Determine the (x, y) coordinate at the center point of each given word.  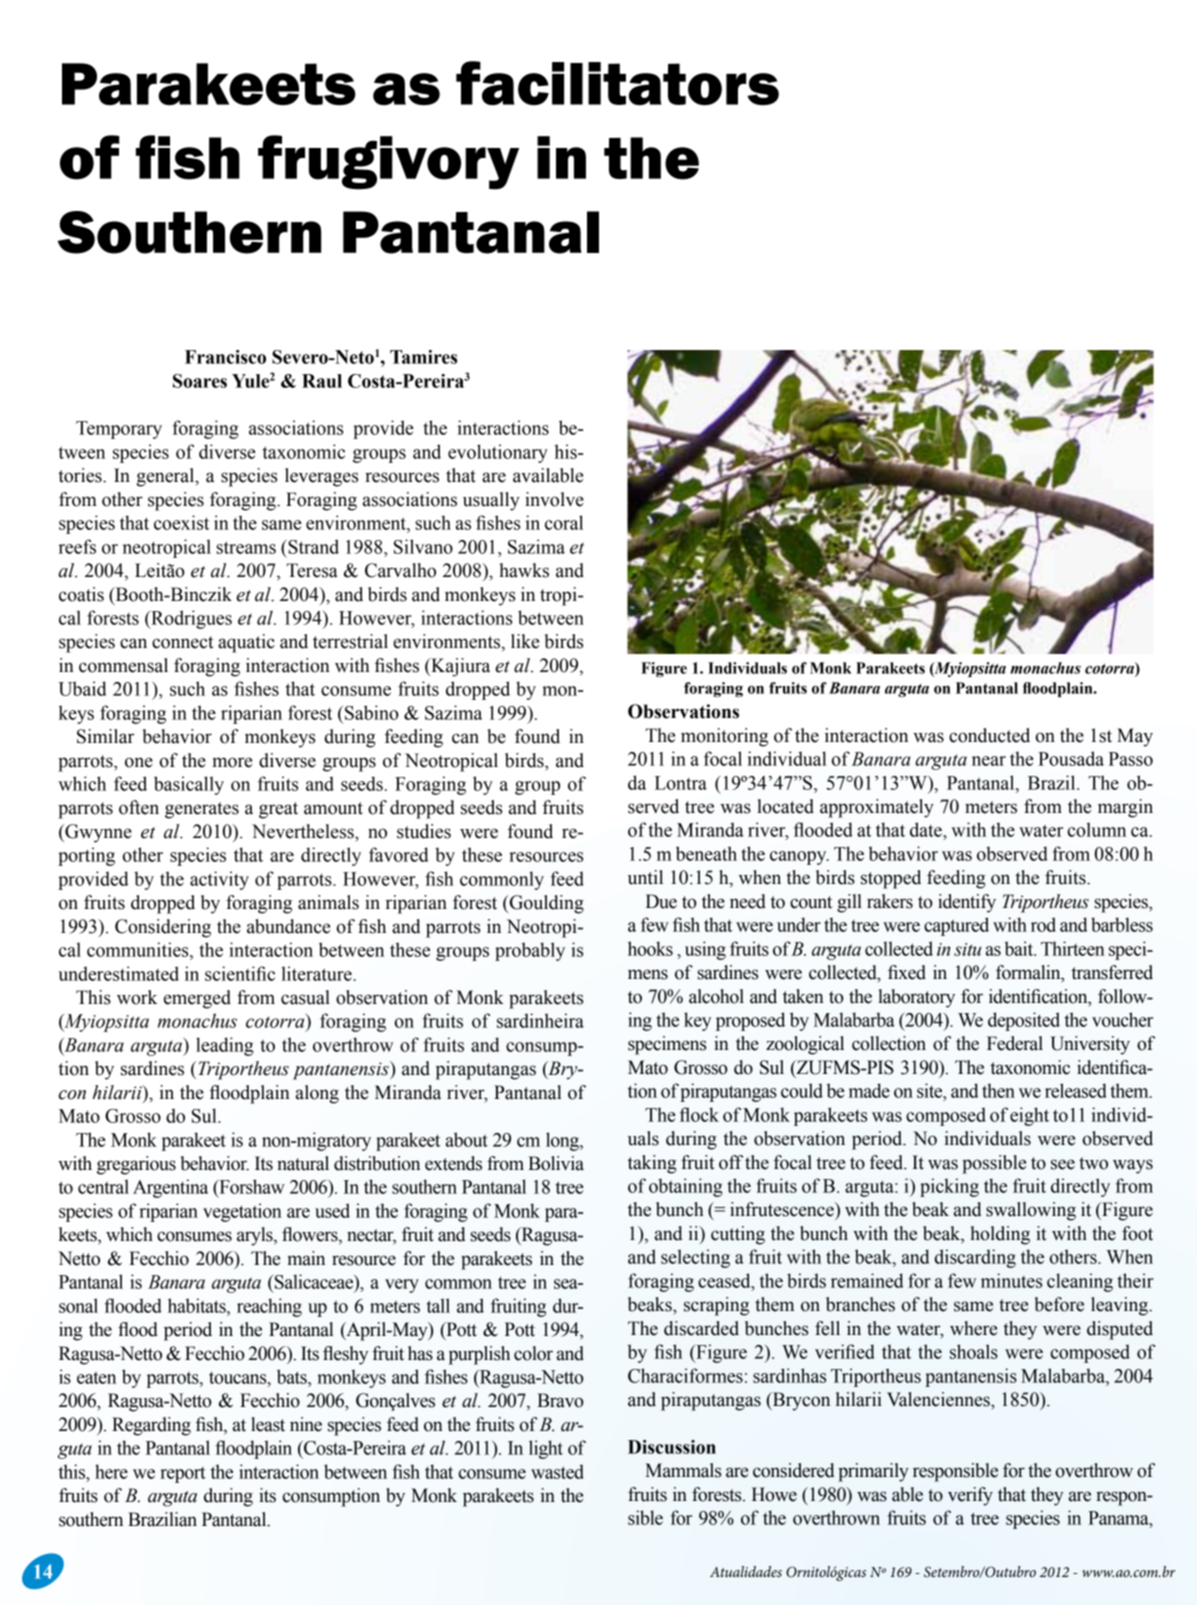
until (645, 877)
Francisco (225, 357)
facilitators (617, 83)
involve (554, 499)
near (989, 761)
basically (189, 785)
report (183, 1475)
